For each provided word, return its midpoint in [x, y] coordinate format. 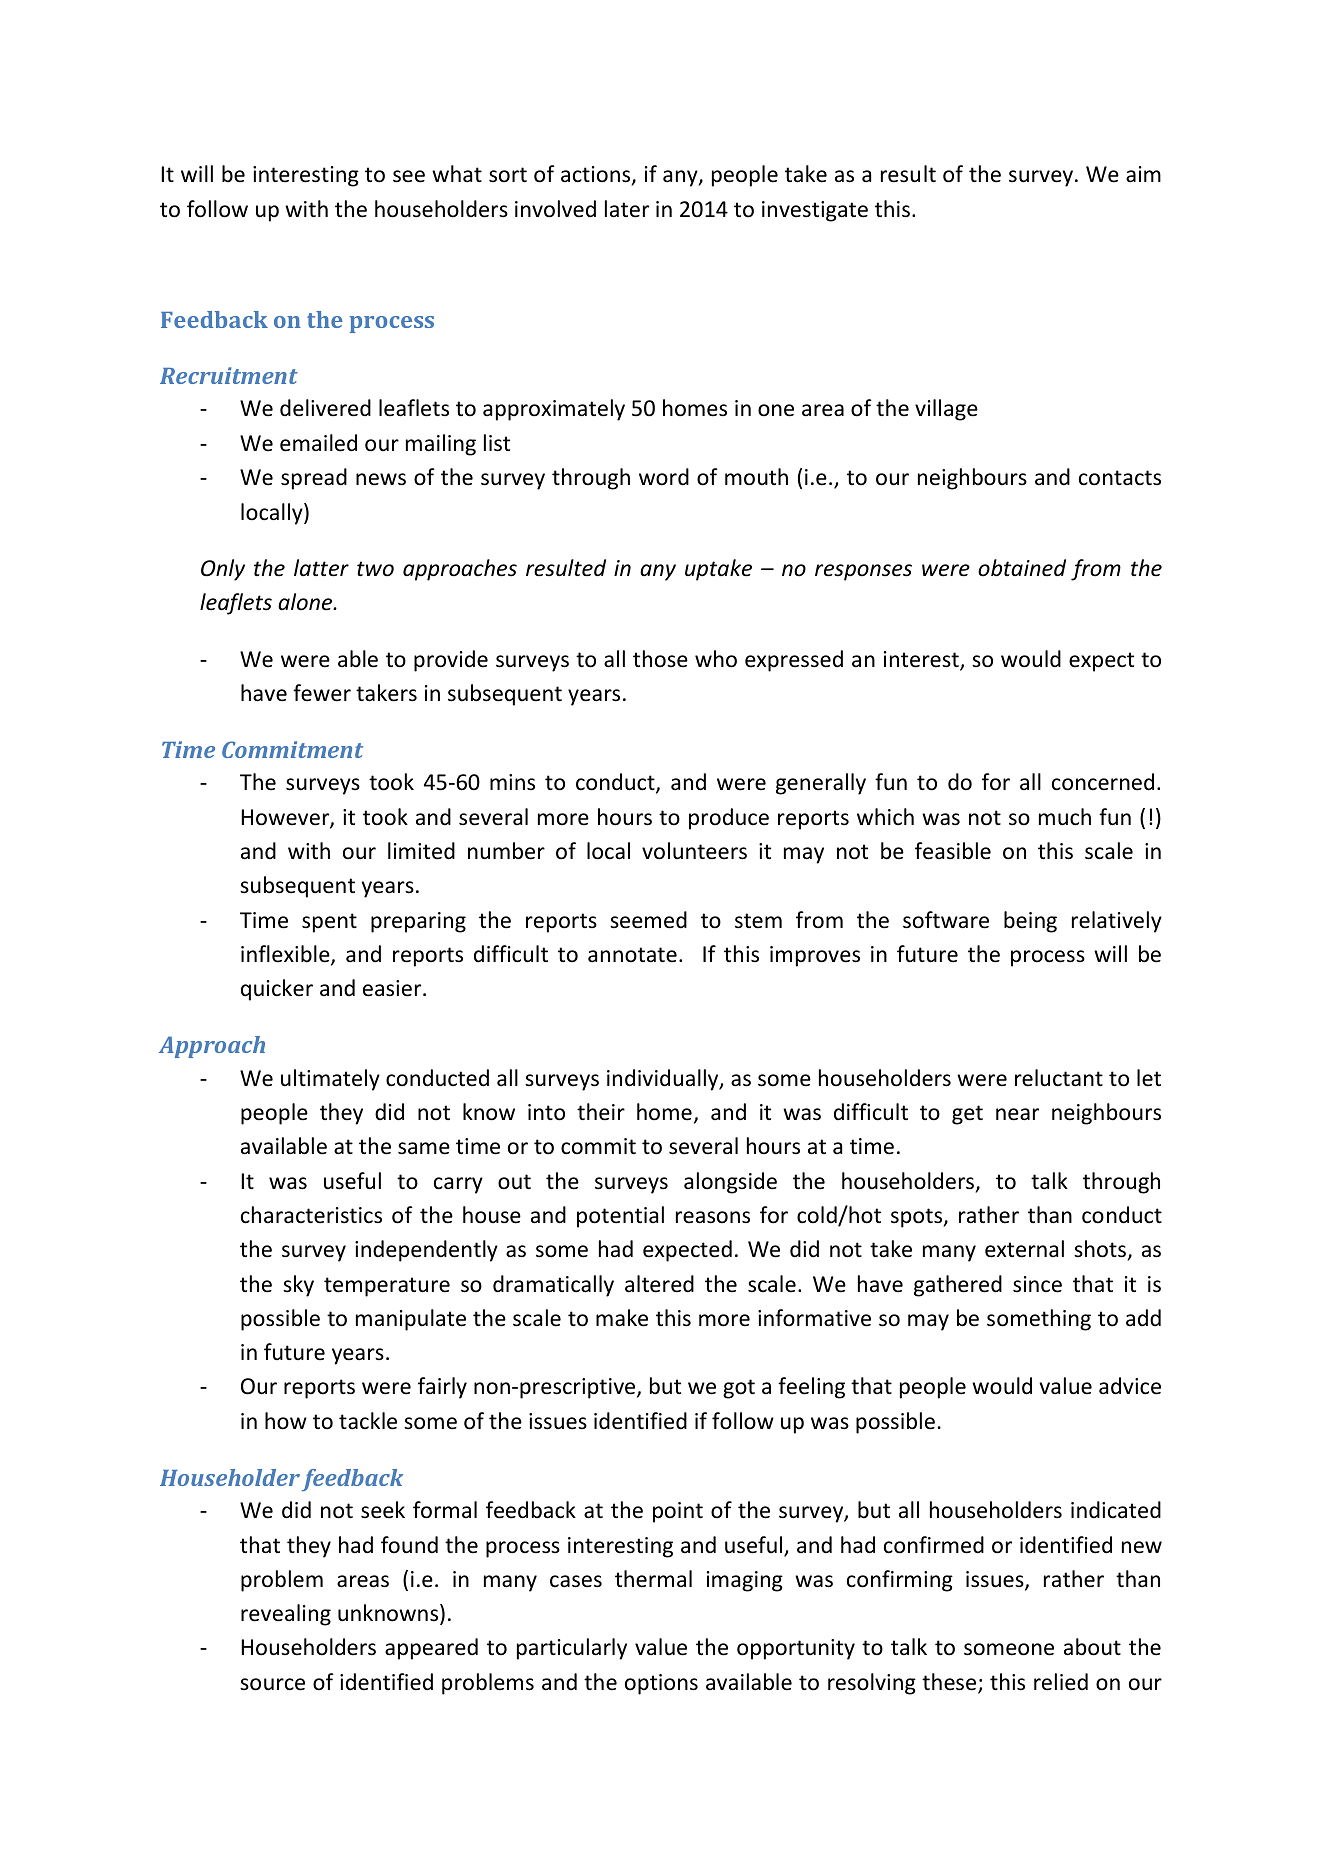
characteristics [311, 1215]
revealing [286, 1615]
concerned [1103, 782]
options [661, 1684]
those [660, 659]
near [1017, 1114]
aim [1143, 174]
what [457, 173]
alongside [730, 1183]
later [627, 209]
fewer [322, 693]
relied [1061, 1682]
